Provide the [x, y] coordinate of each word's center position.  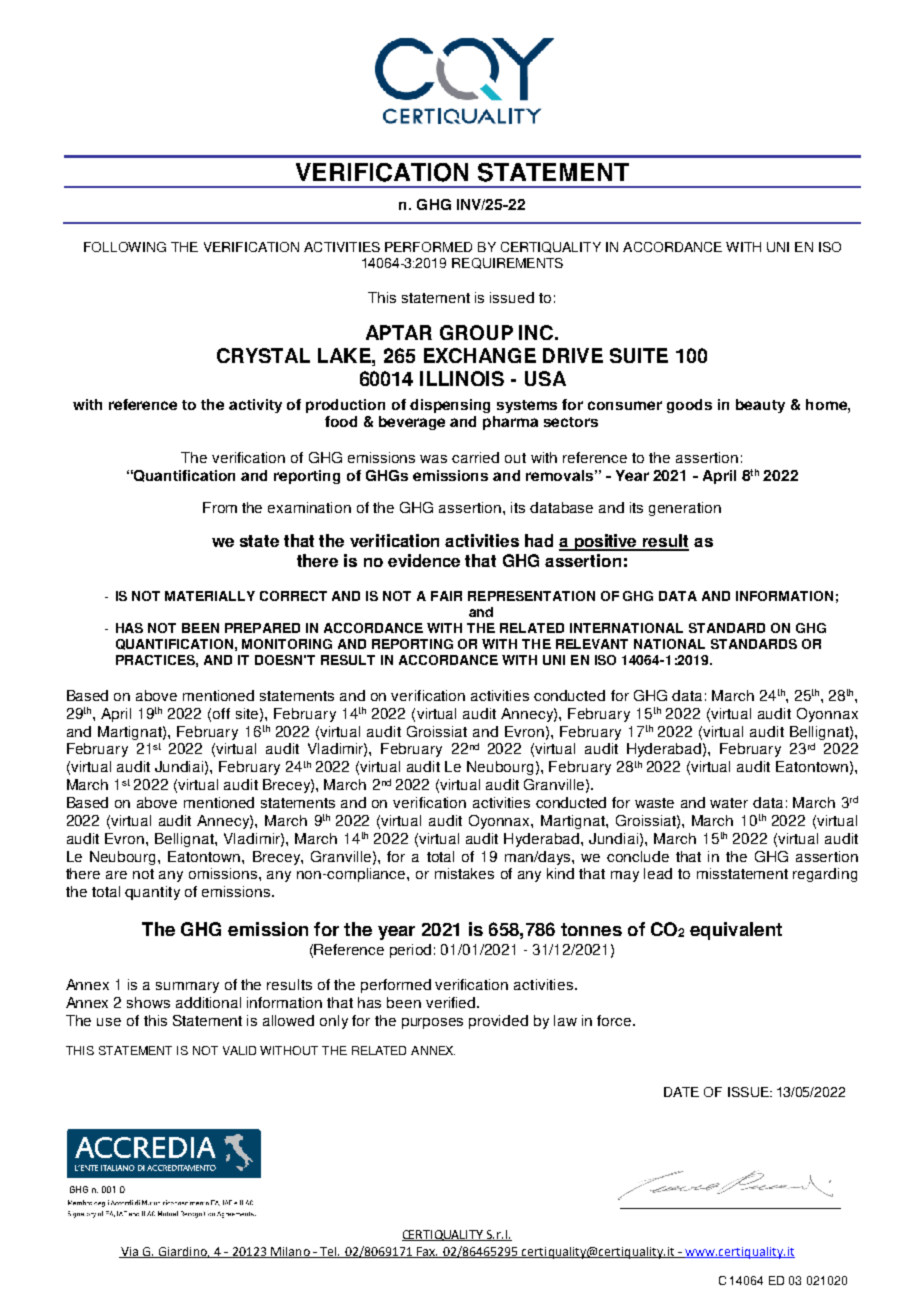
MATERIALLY [210, 596]
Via [130, 1252]
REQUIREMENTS [507, 263]
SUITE [639, 355]
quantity [152, 893]
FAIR [446, 596]
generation [685, 509]
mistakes [464, 873]
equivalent [736, 931]
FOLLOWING [125, 247]
